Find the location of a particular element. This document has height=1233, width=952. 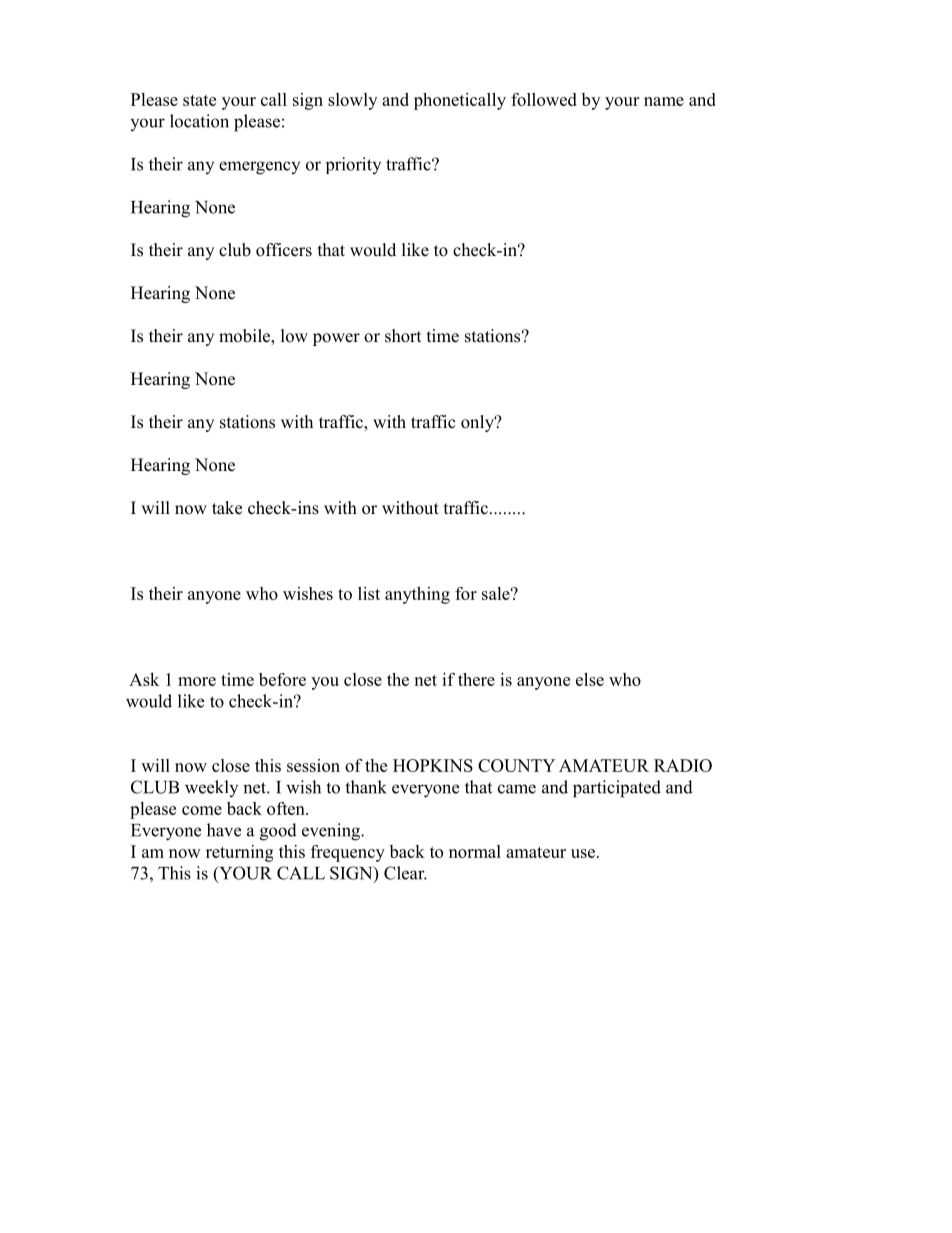

power is located at coordinates (336, 339).
